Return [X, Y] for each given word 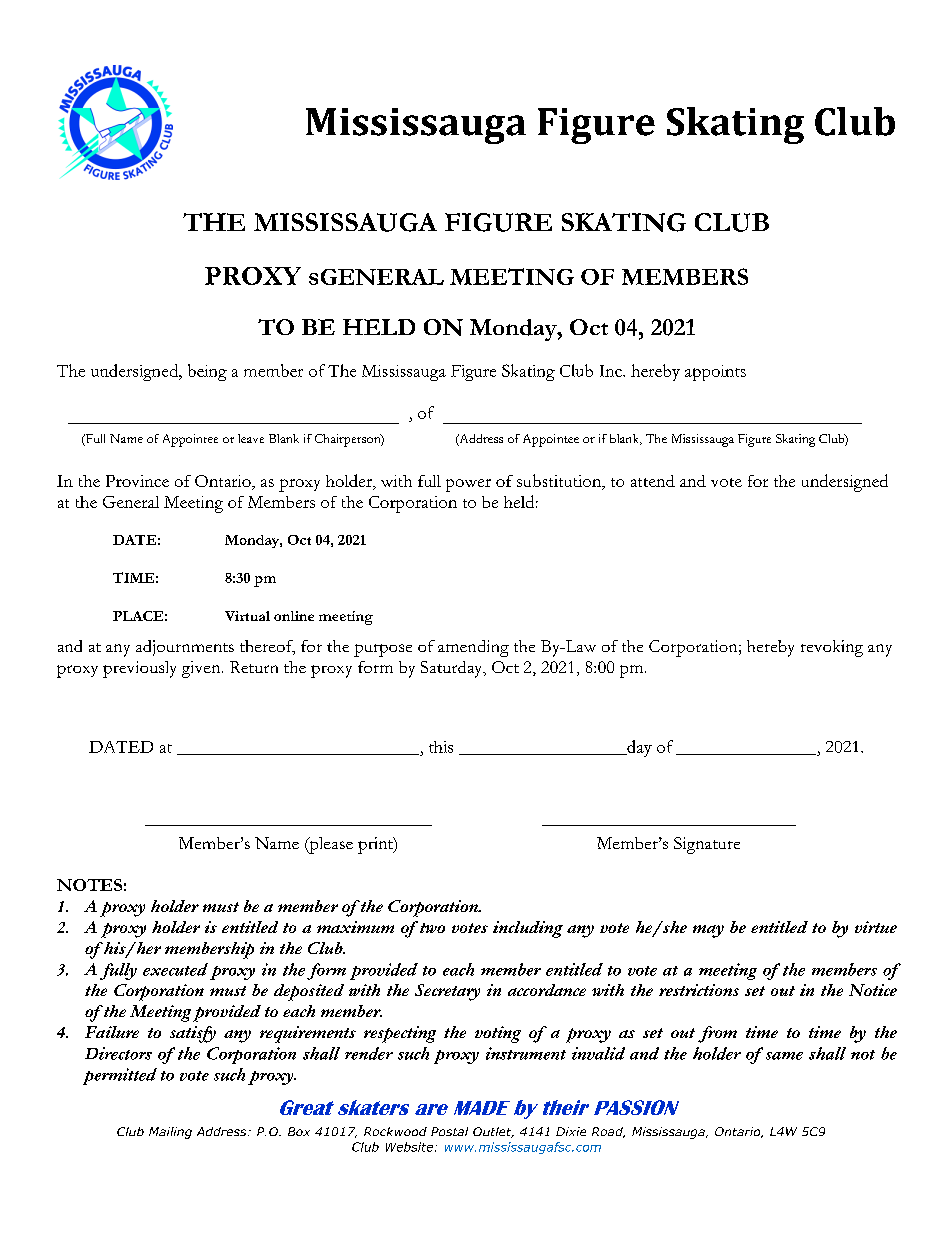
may [708, 931]
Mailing [170, 1133]
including [528, 929]
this [441, 747]
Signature [707, 845]
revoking [832, 648]
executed [175, 969]
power [468, 485]
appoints [715, 373]
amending [473, 648]
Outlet [493, 1132]
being [207, 372]
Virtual [247, 616]
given [202, 669]
